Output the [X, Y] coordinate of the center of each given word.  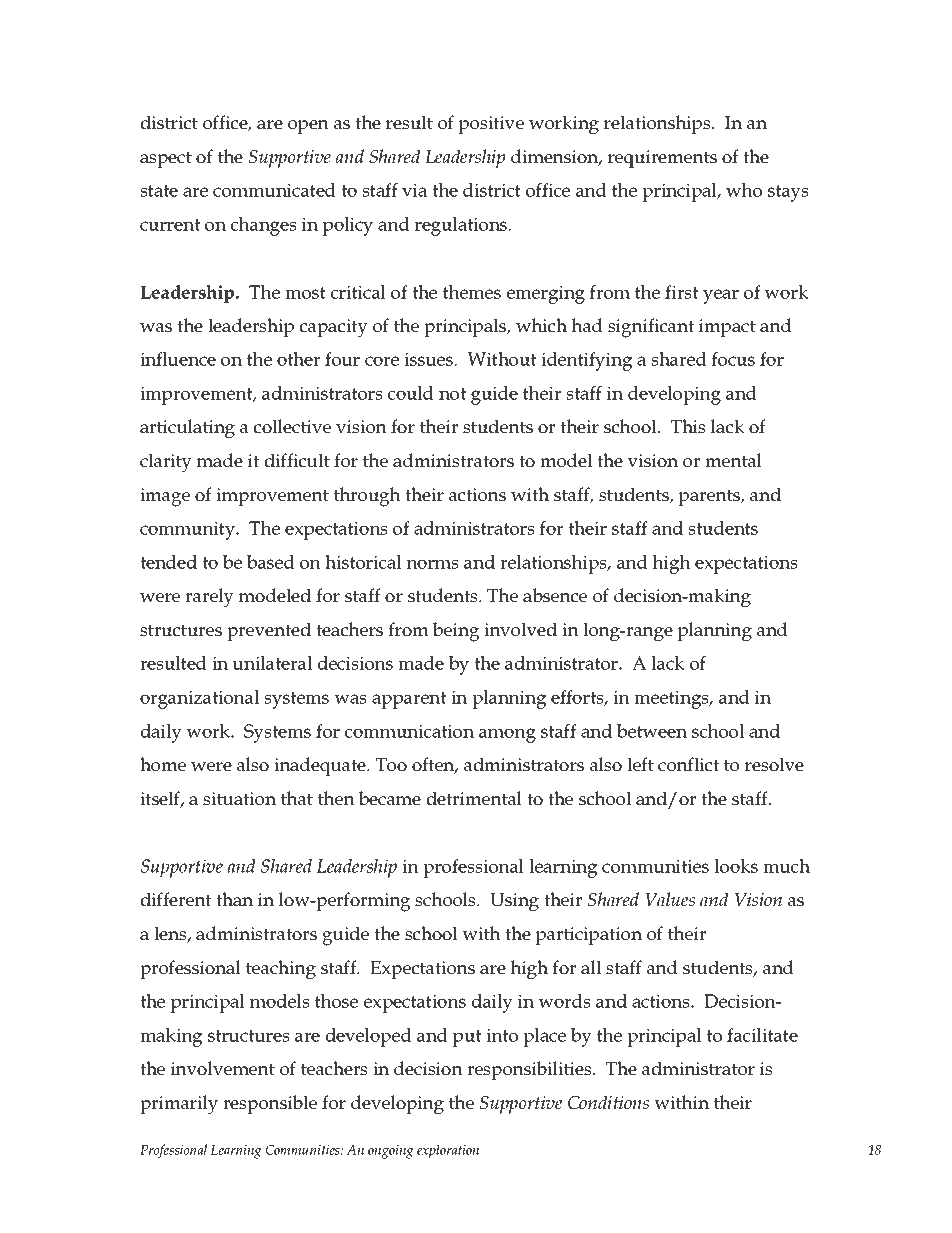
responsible [270, 1104]
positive [491, 125]
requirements [662, 159]
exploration [448, 1151]
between [652, 731]
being [456, 632]
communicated [274, 190]
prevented [269, 631]
